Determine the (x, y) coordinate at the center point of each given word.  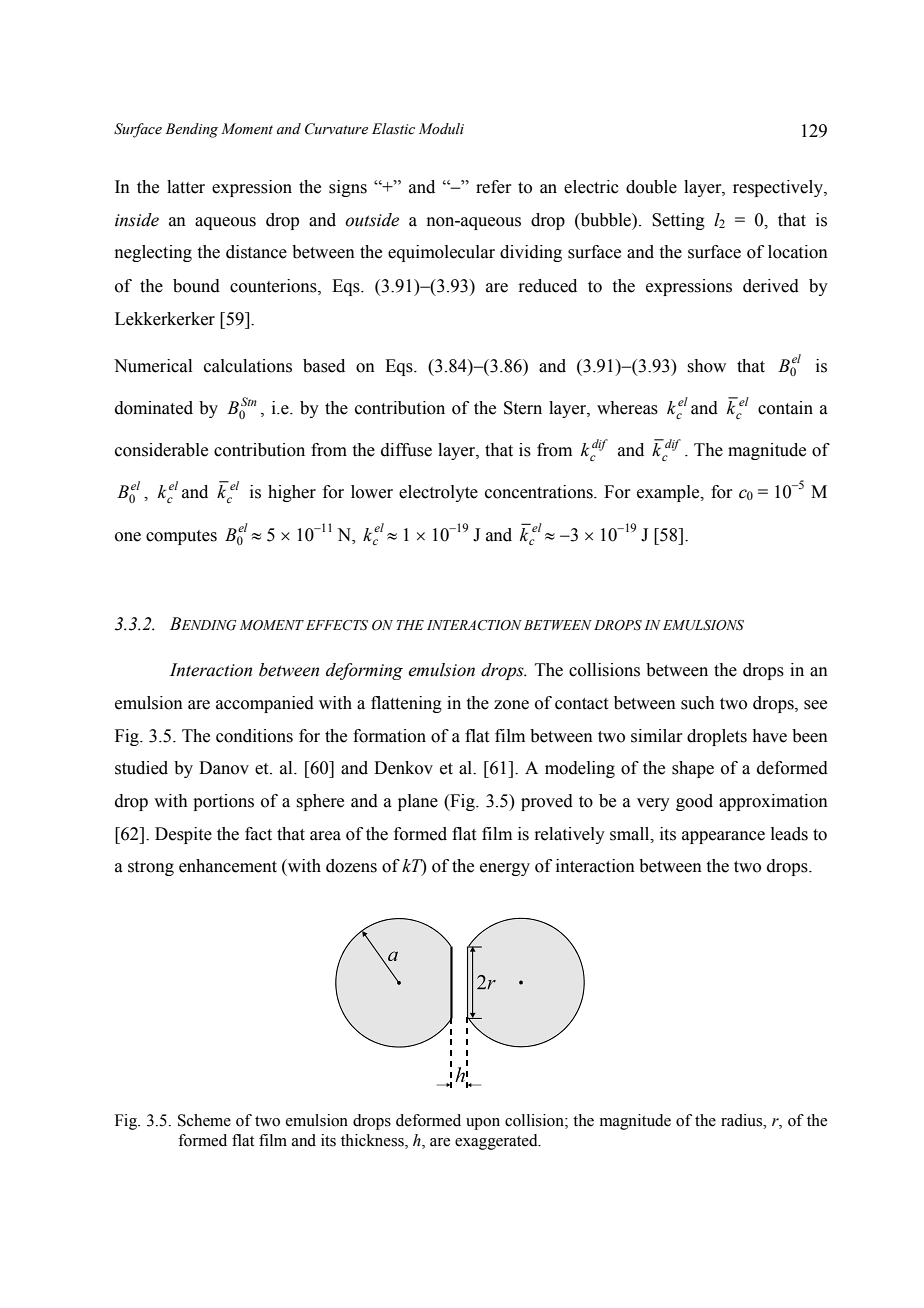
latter (186, 187)
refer (494, 187)
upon (483, 1124)
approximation (773, 802)
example (669, 493)
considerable (161, 450)
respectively (779, 188)
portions (223, 802)
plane (418, 802)
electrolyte (438, 493)
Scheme (204, 1120)
